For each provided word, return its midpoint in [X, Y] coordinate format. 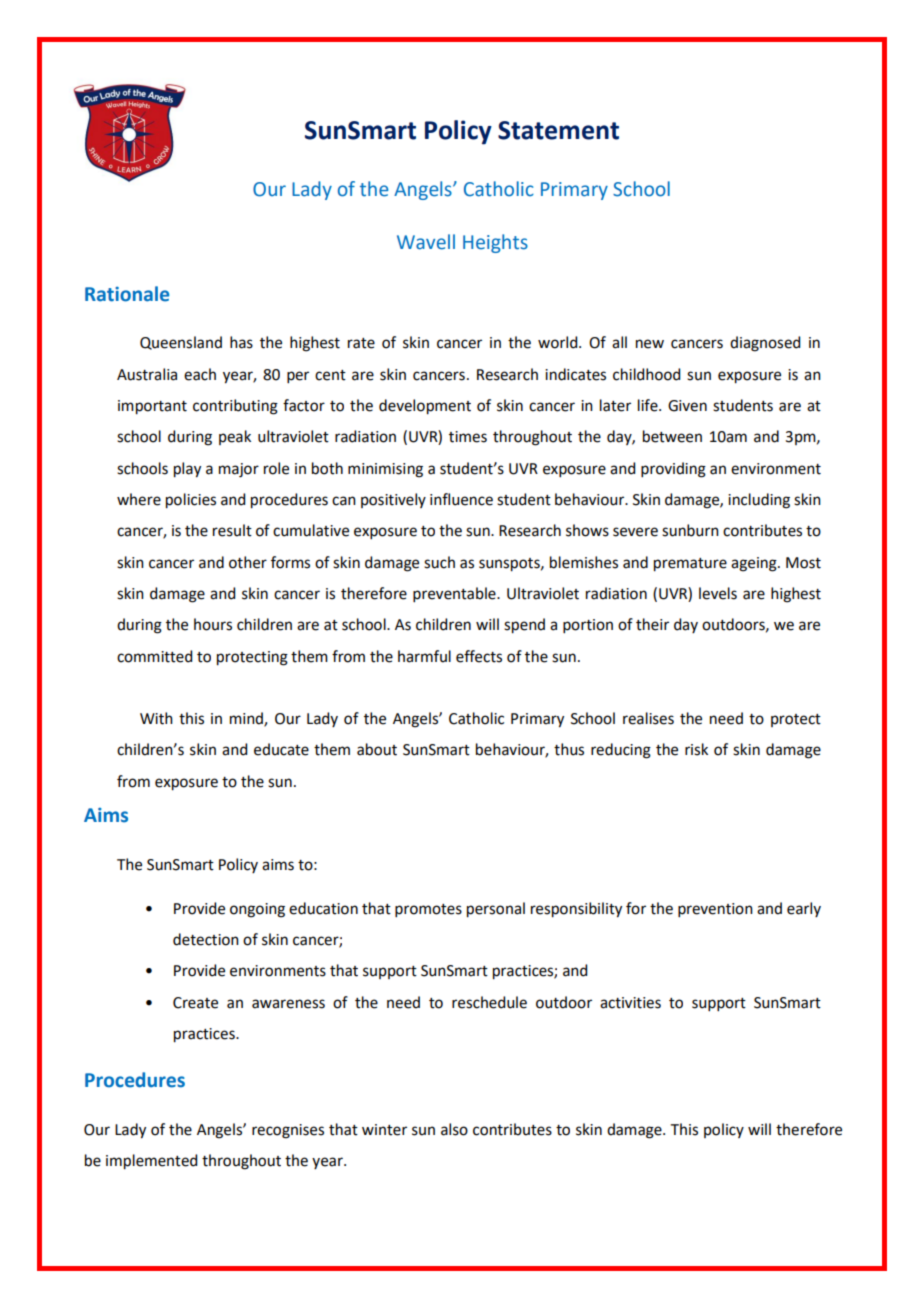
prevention [715, 910]
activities [630, 1003]
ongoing [257, 910]
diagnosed [765, 344]
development [425, 407]
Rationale [127, 294]
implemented [151, 1162]
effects [479, 656]
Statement [558, 130]
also [454, 1129]
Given [687, 406]
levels [718, 593]
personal [496, 910]
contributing [235, 407]
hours [213, 624]
